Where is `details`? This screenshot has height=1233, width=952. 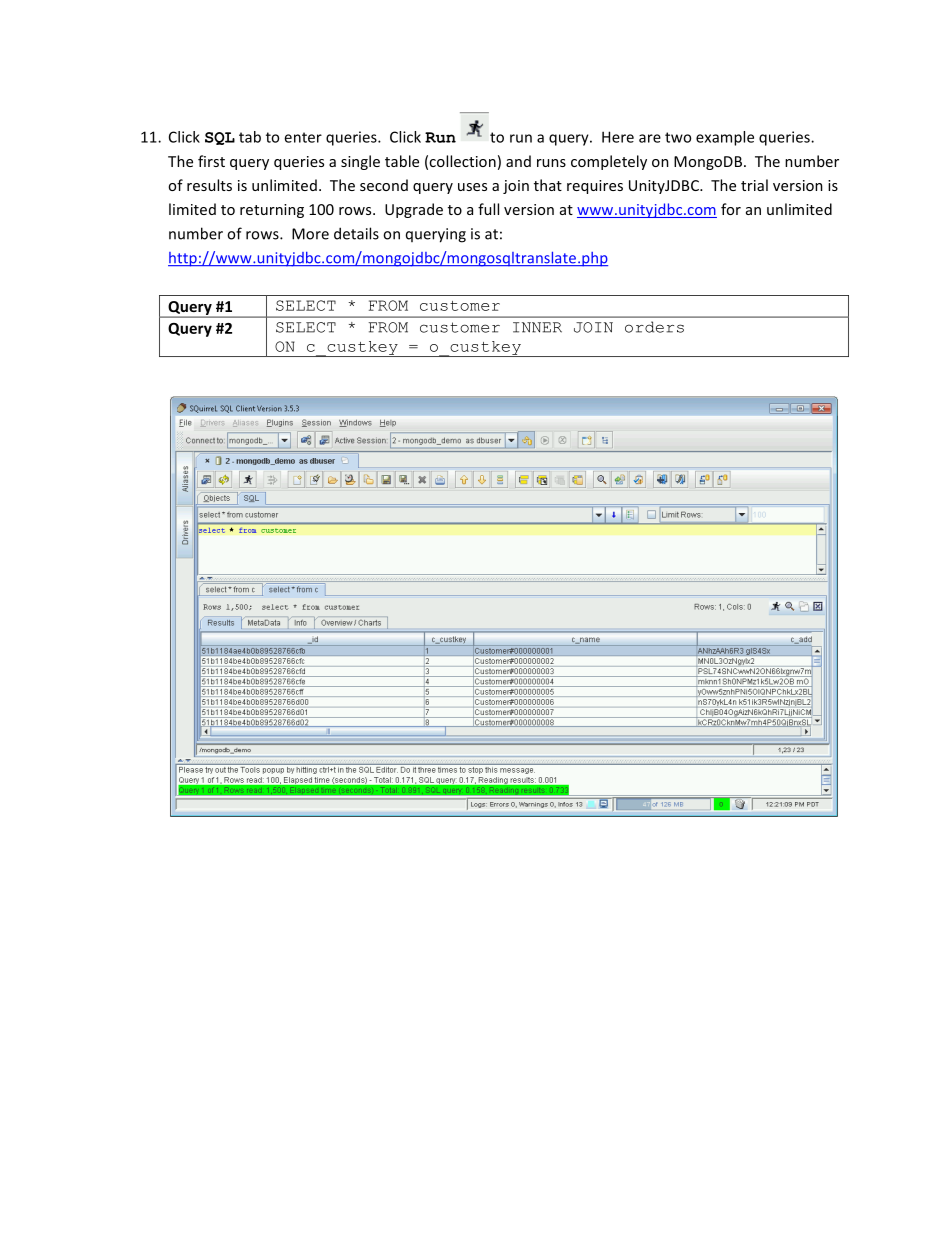 details is located at coordinates (356, 233).
